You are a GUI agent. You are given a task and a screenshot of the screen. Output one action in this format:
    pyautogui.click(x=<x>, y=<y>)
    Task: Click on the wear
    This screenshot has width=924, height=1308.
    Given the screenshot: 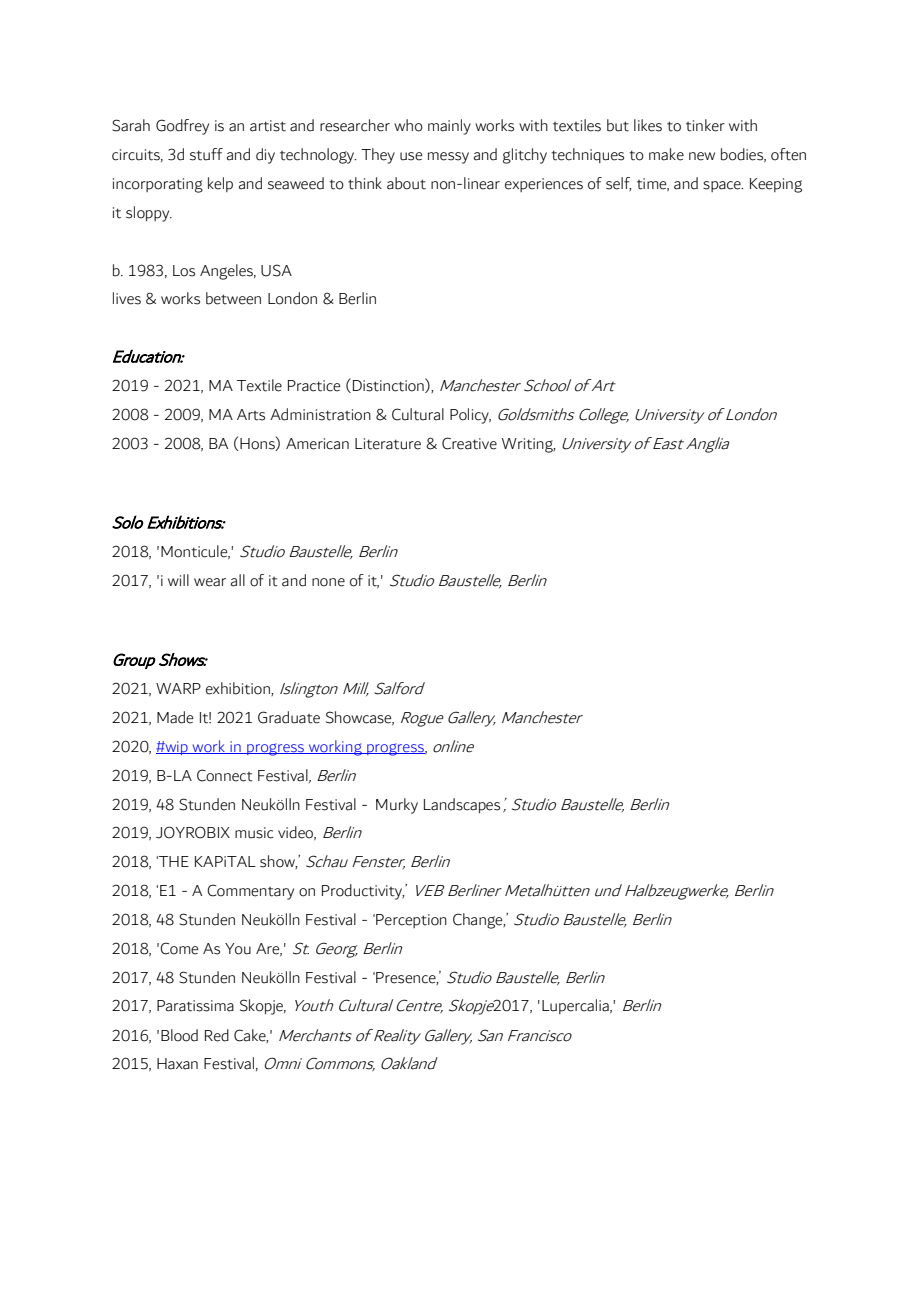 What is the action you would take?
    pyautogui.click(x=210, y=582)
